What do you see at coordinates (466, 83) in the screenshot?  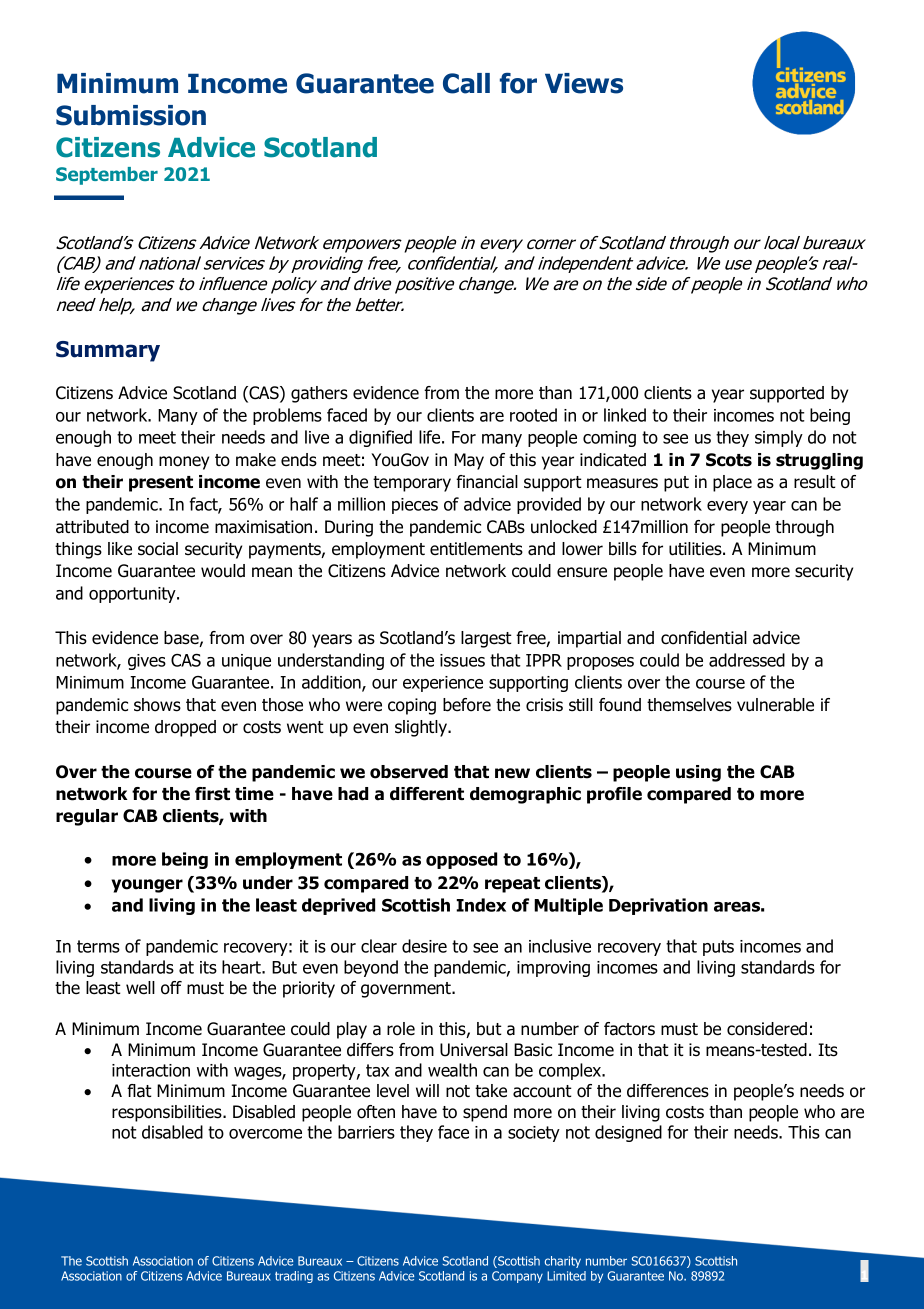 I see `Call` at bounding box center [466, 83].
